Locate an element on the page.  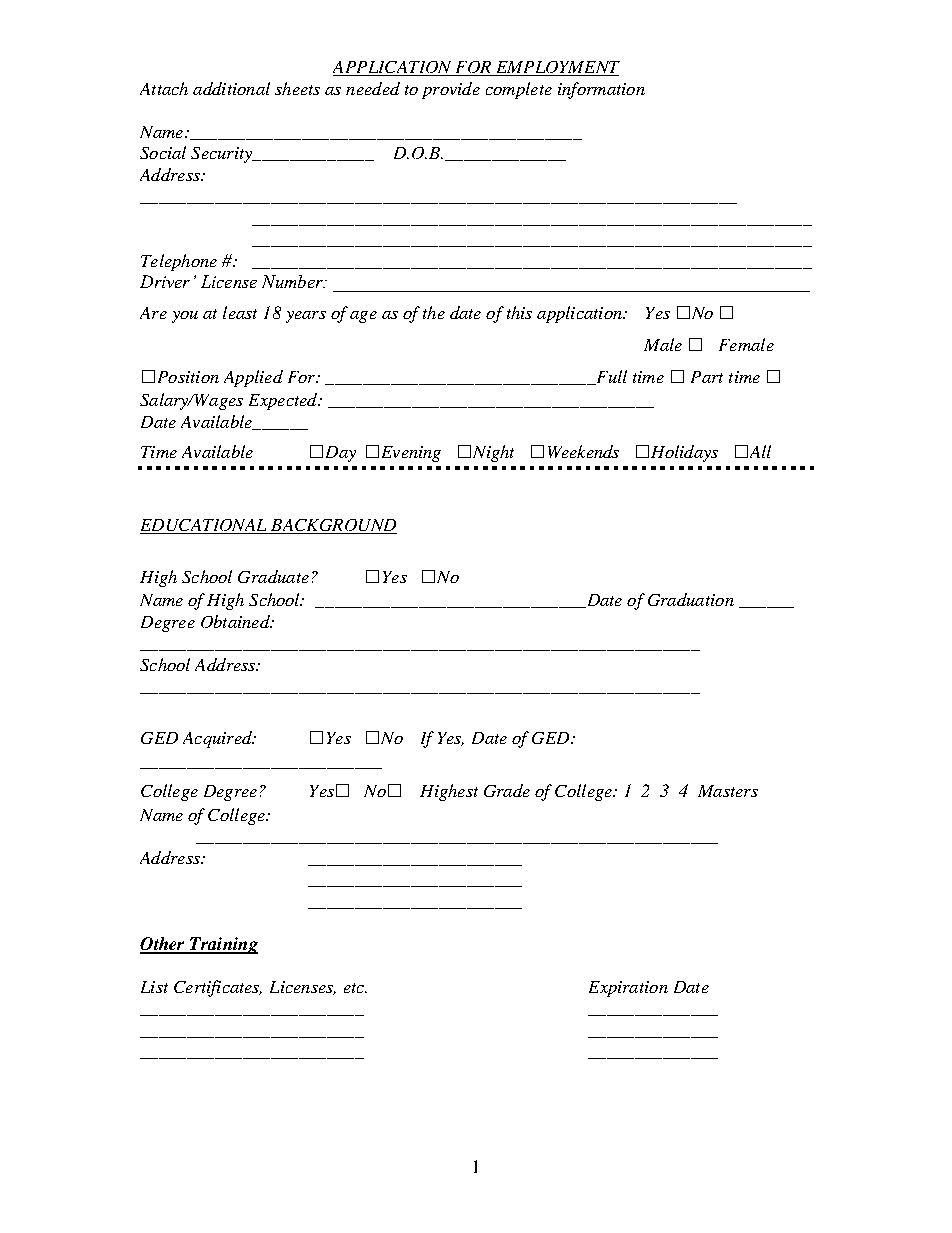
information is located at coordinates (601, 90).
